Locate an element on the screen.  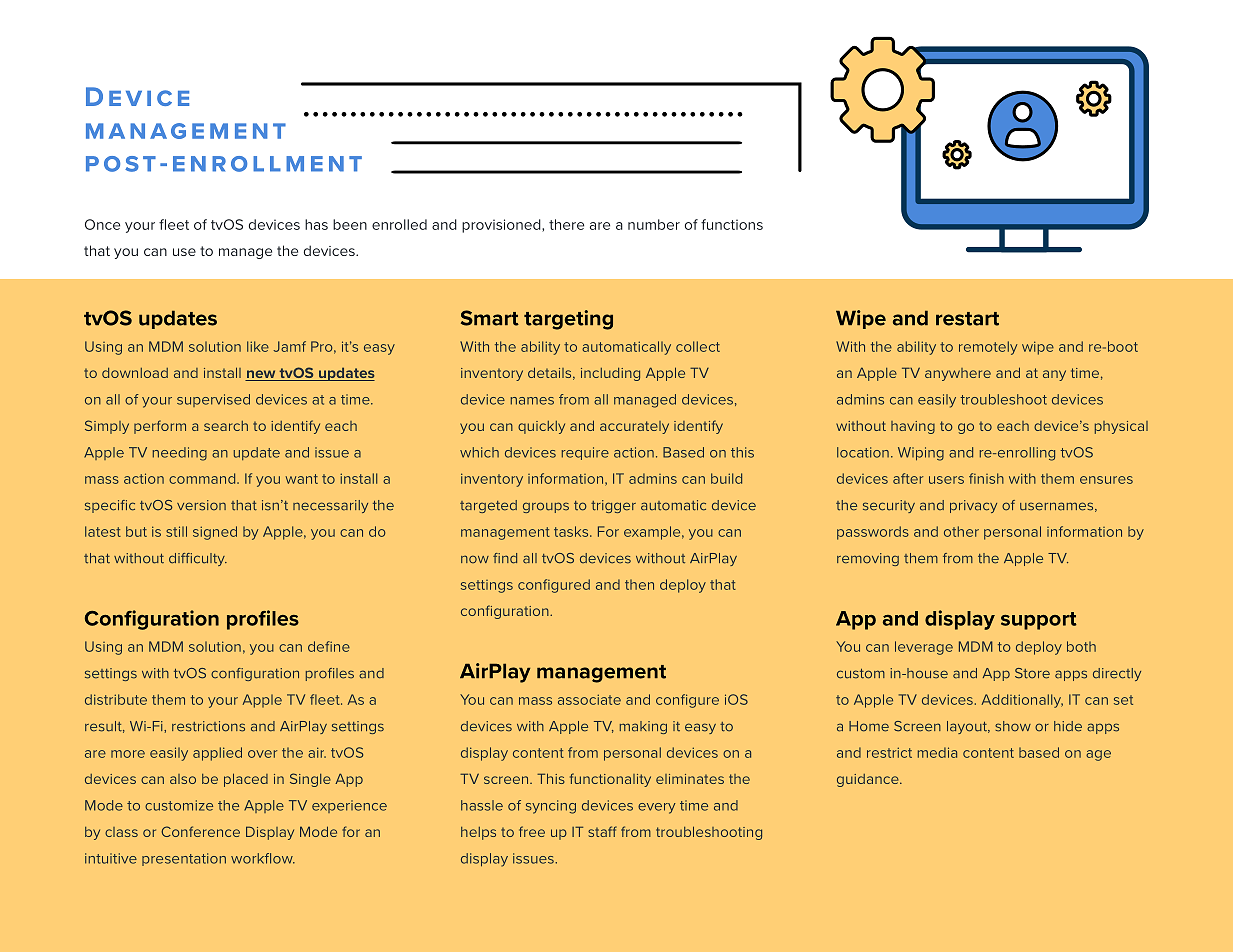
number is located at coordinates (654, 224).
